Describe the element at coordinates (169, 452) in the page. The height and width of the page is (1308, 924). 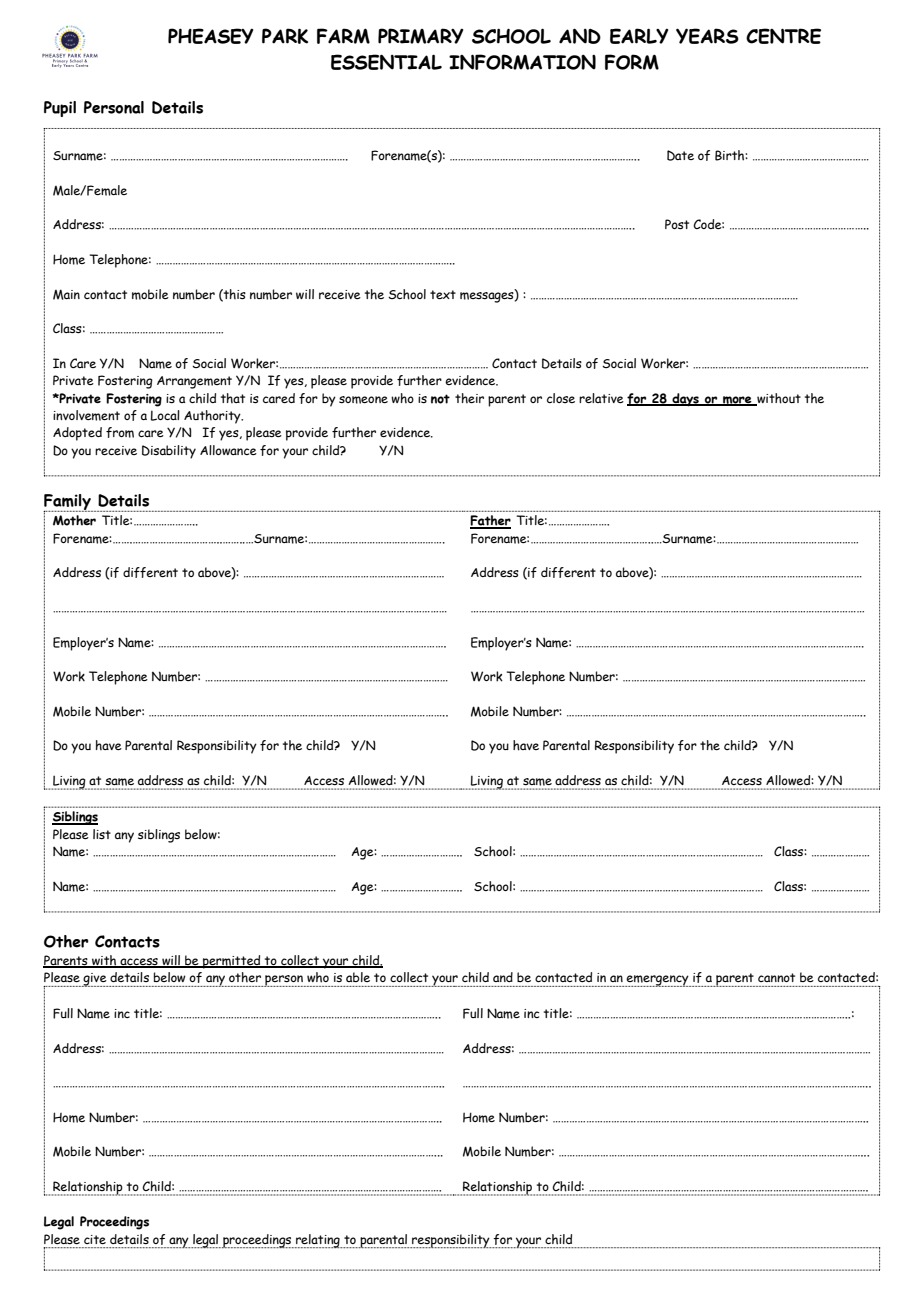
I see `Disability` at that location.
